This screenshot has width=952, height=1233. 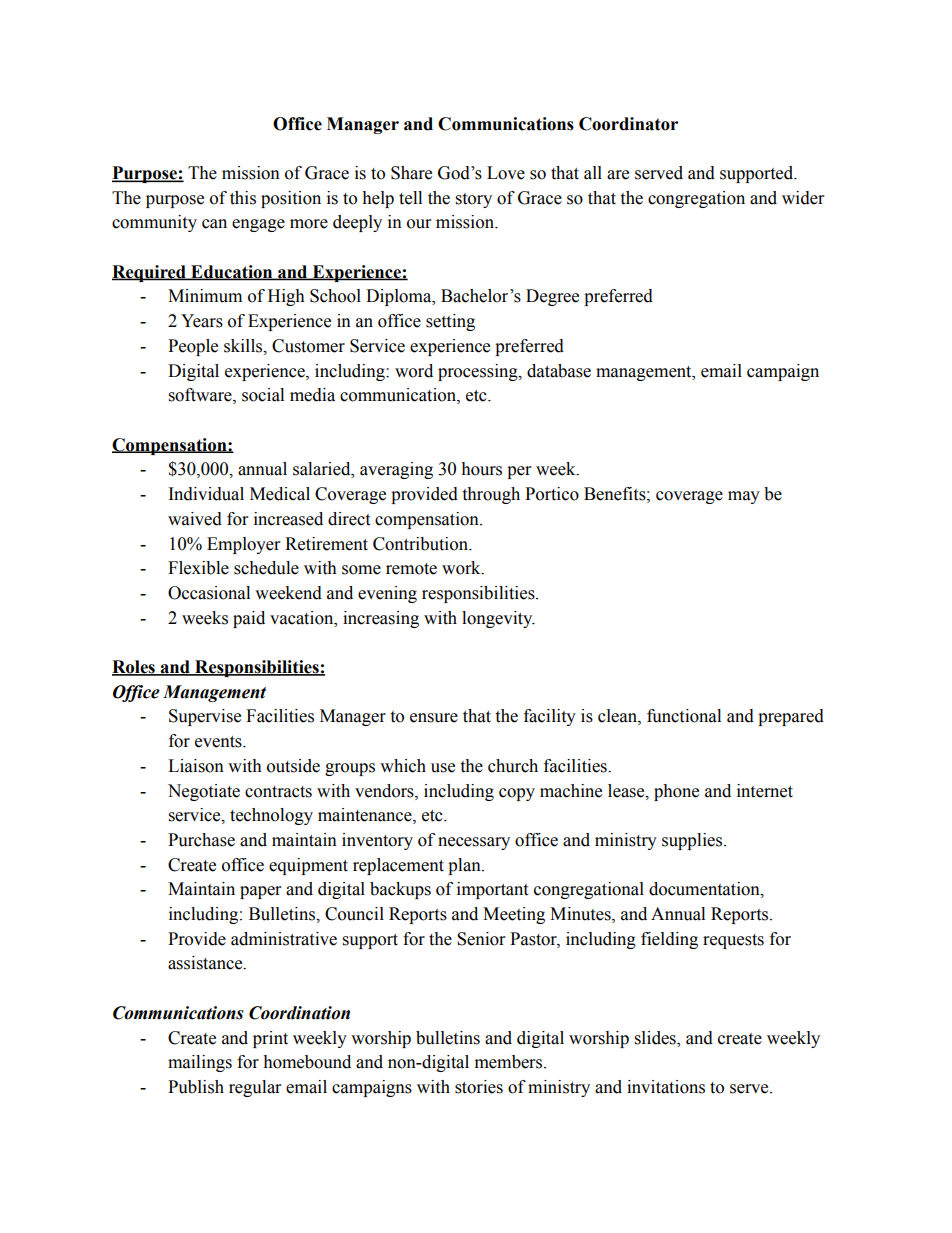 I want to click on Love, so click(x=506, y=173).
